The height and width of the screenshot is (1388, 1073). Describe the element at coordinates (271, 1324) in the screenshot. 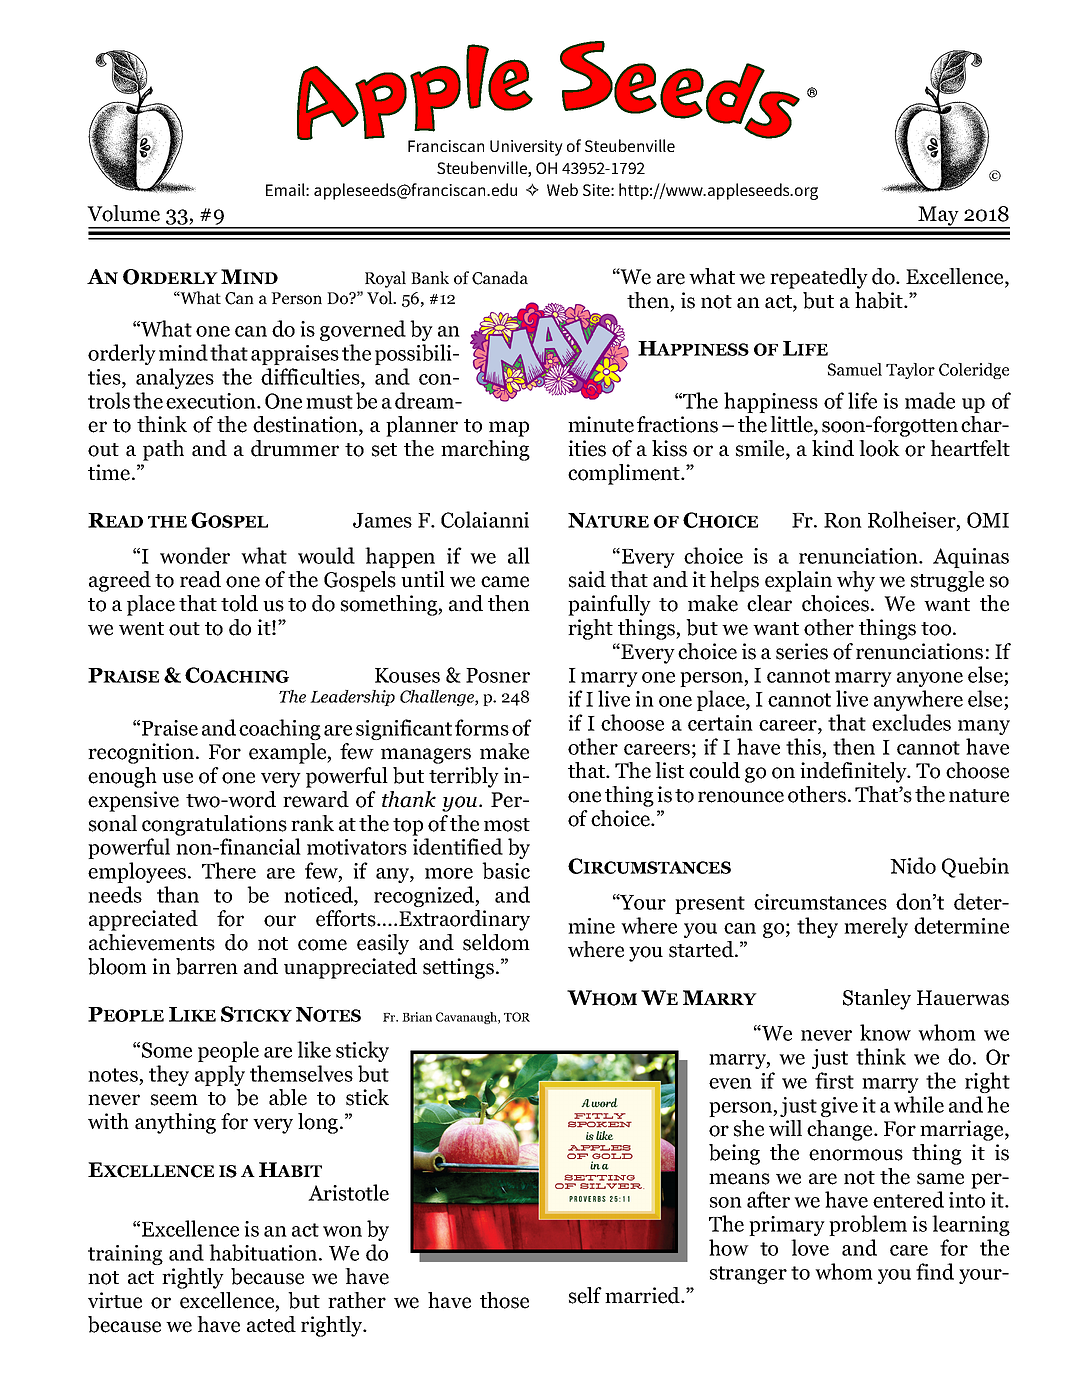

I see `acted` at that location.
